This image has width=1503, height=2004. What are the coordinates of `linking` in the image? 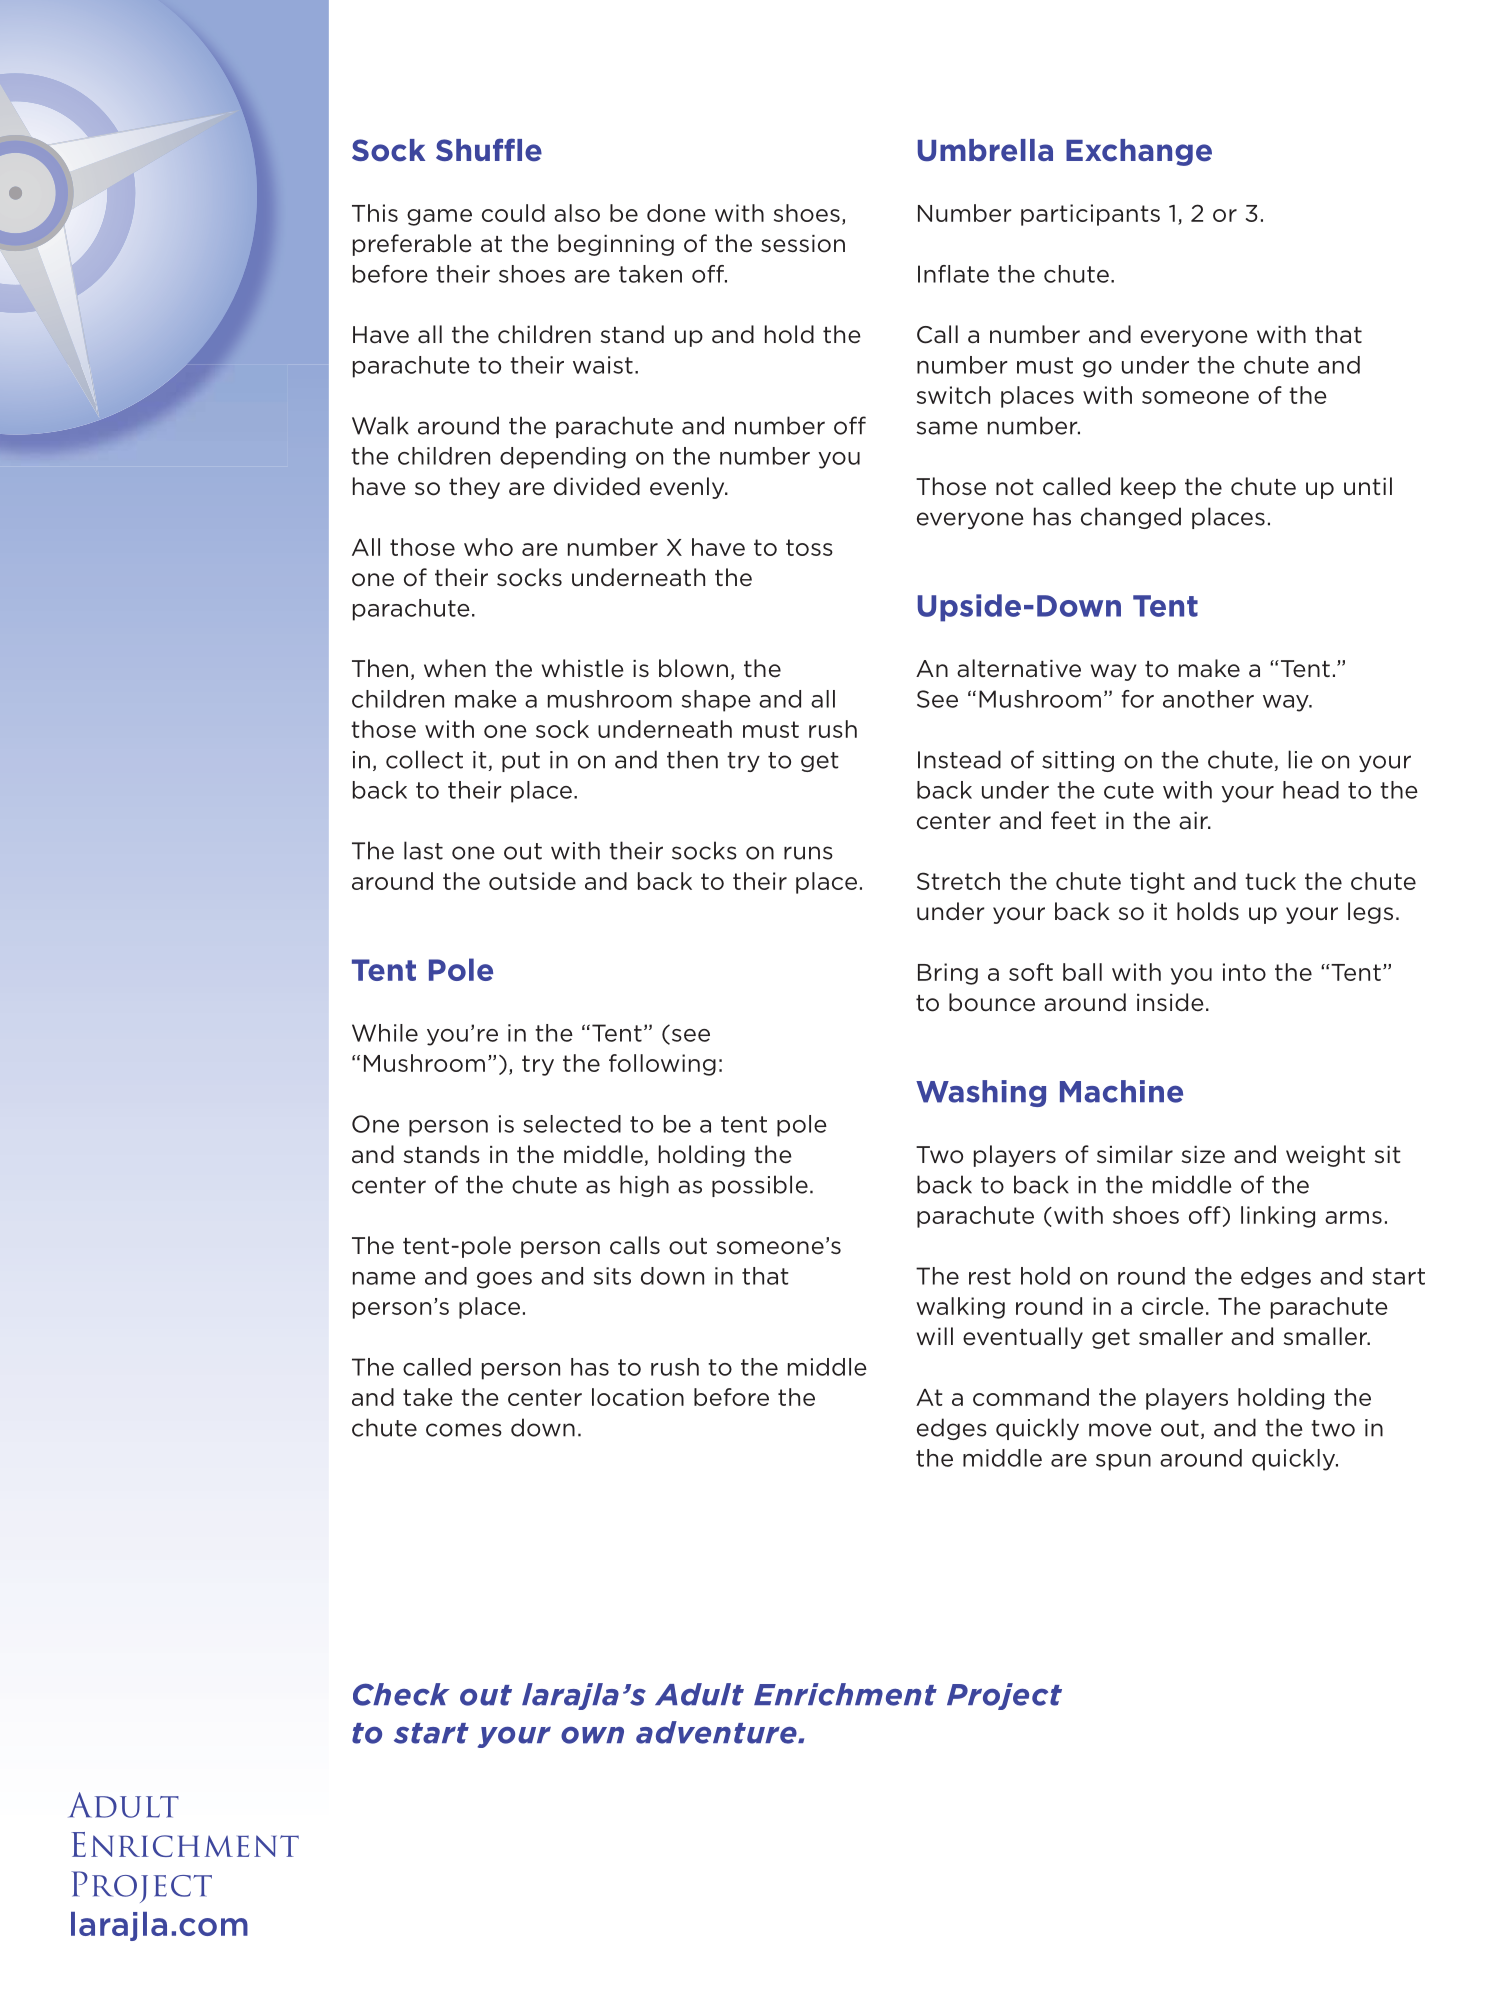 It's located at (1278, 1217).
